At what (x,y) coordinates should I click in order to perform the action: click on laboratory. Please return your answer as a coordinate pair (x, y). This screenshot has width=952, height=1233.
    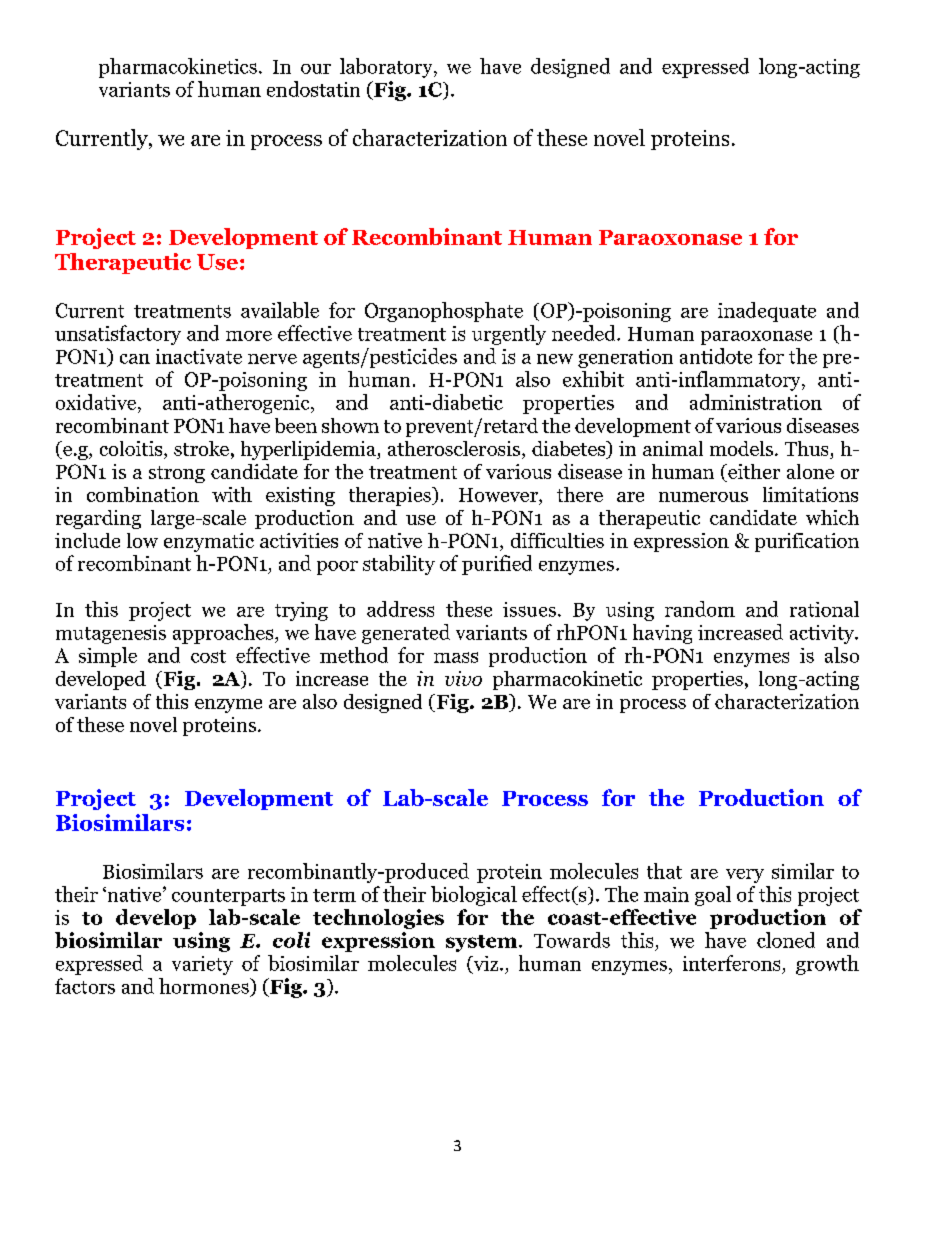
    Looking at the image, I should click on (387, 68).
